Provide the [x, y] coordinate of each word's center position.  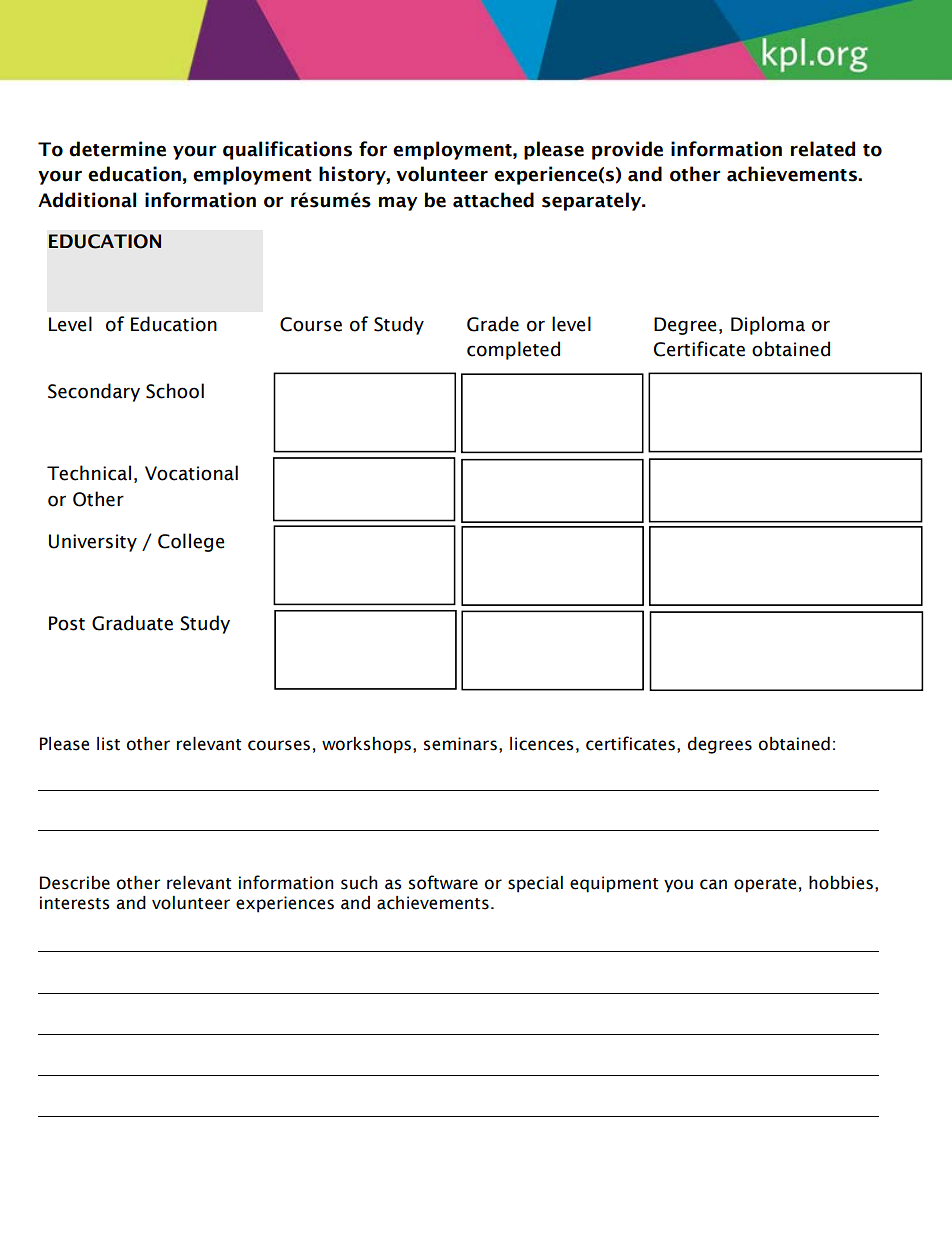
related [823, 149]
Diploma [768, 325]
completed [513, 350]
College [191, 542]
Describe [75, 883]
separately [592, 201]
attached [493, 200]
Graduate [132, 623]
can [713, 884]
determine [117, 149]
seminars [460, 744]
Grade [493, 324]
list [108, 744]
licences [542, 744]
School [175, 391]
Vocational [191, 473]
